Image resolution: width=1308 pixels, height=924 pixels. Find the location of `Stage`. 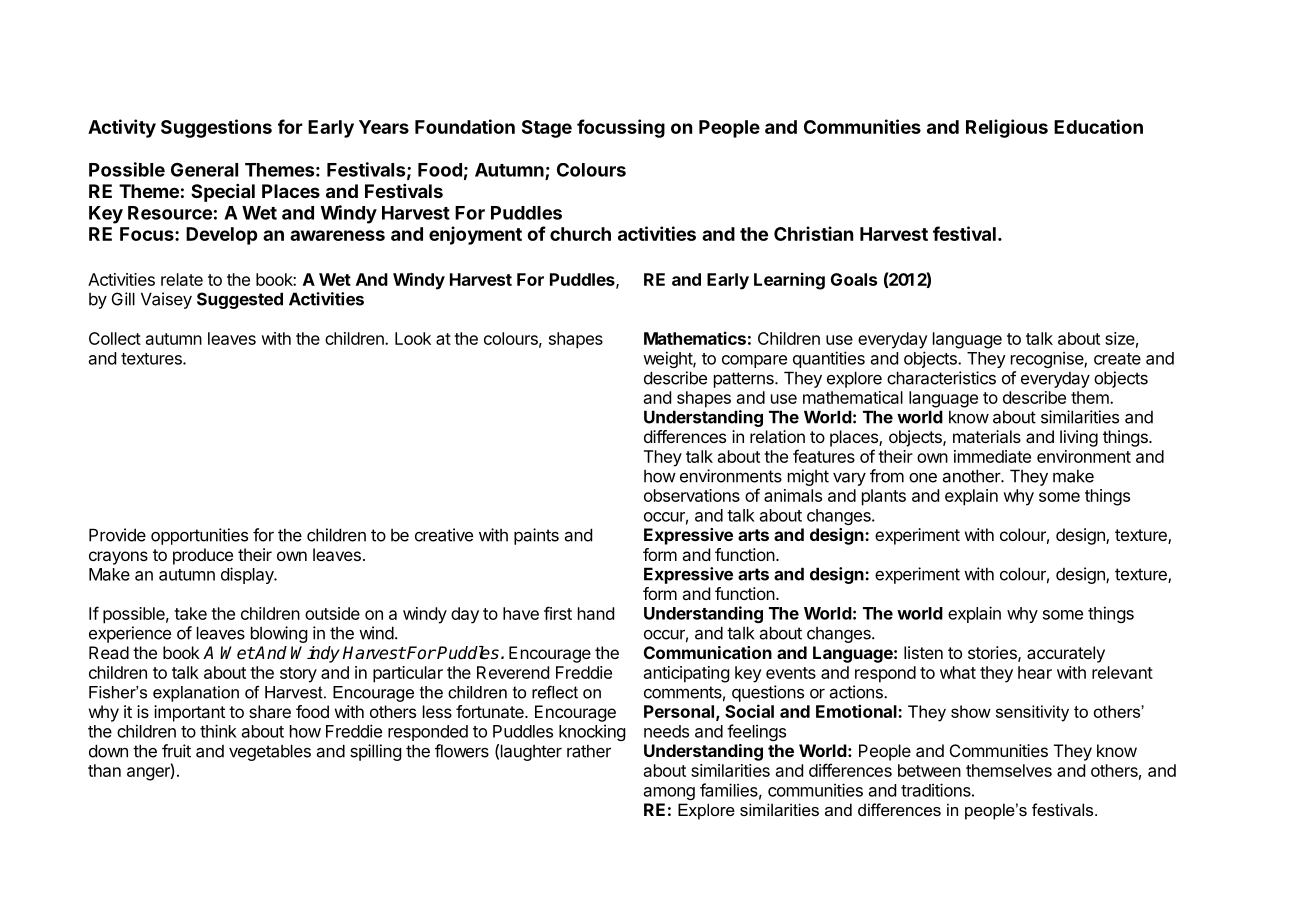

Stage is located at coordinates (547, 129).
